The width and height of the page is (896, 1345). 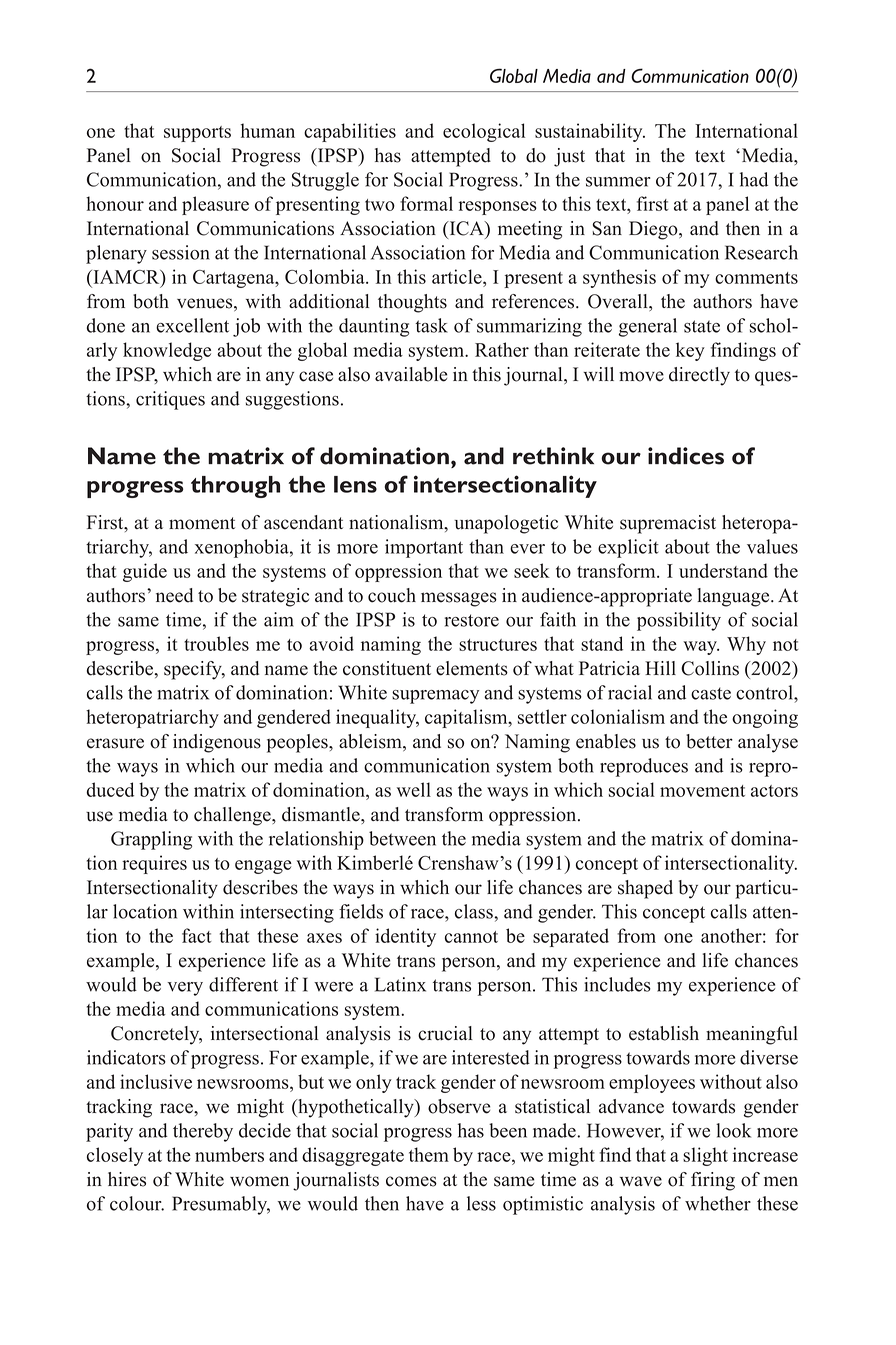 What do you see at coordinates (472, 668) in the page?
I see `elements` at bounding box center [472, 668].
